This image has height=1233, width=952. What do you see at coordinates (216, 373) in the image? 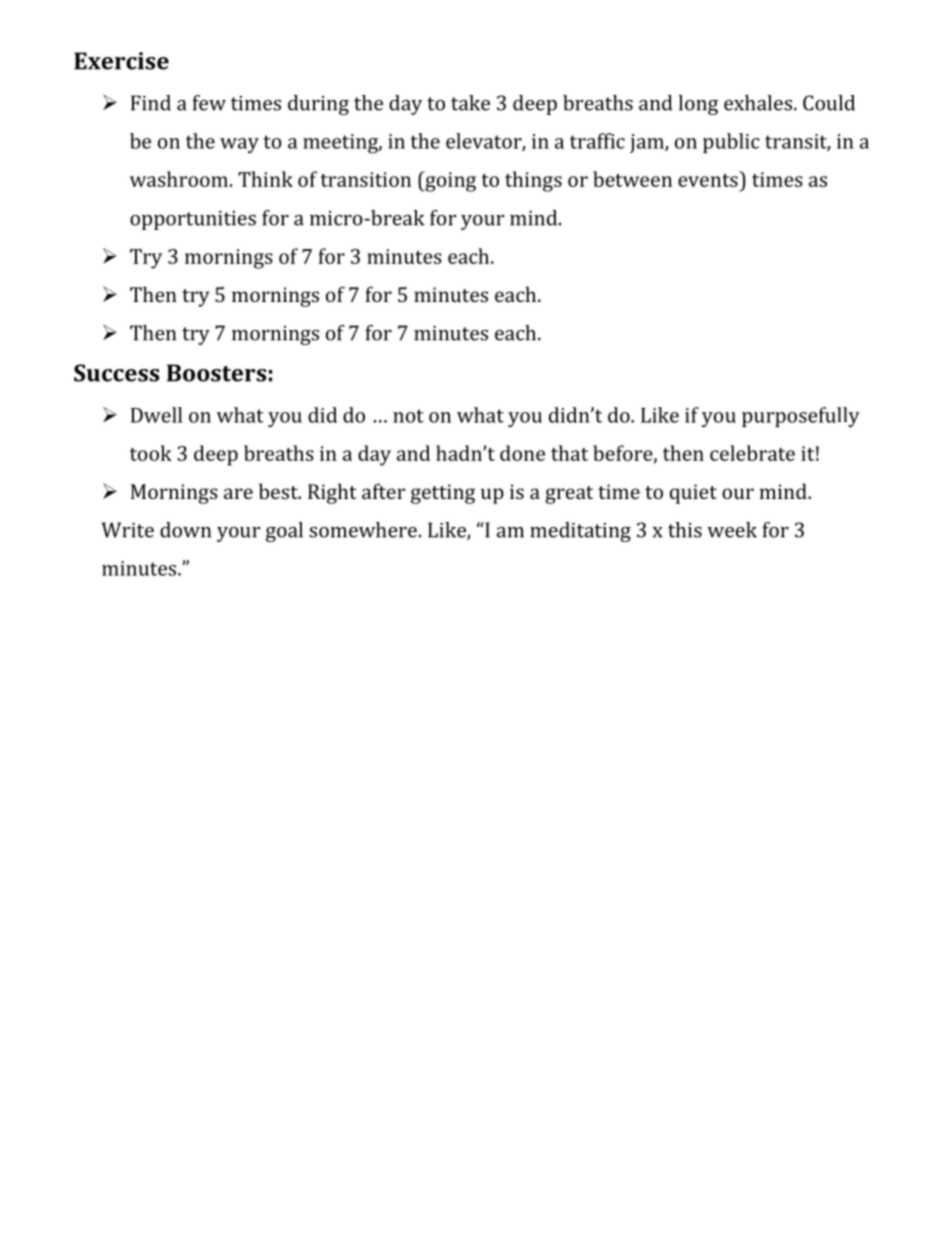
I see `Boosters` at bounding box center [216, 373].
